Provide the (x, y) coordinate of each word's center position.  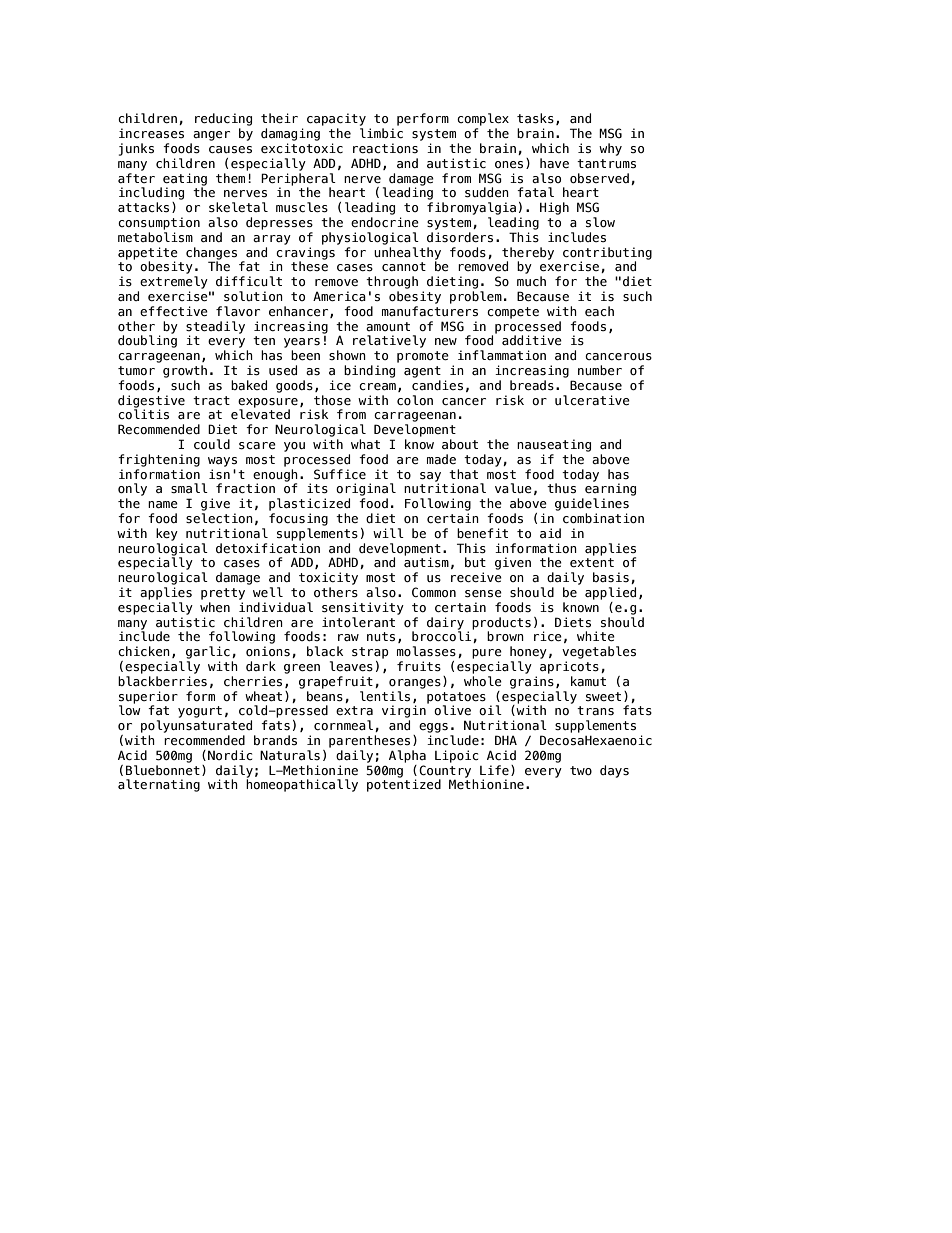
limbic (381, 133)
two (581, 771)
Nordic (230, 755)
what (365, 444)
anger (211, 136)
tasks (535, 118)
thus (561, 488)
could (212, 444)
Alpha (407, 756)
